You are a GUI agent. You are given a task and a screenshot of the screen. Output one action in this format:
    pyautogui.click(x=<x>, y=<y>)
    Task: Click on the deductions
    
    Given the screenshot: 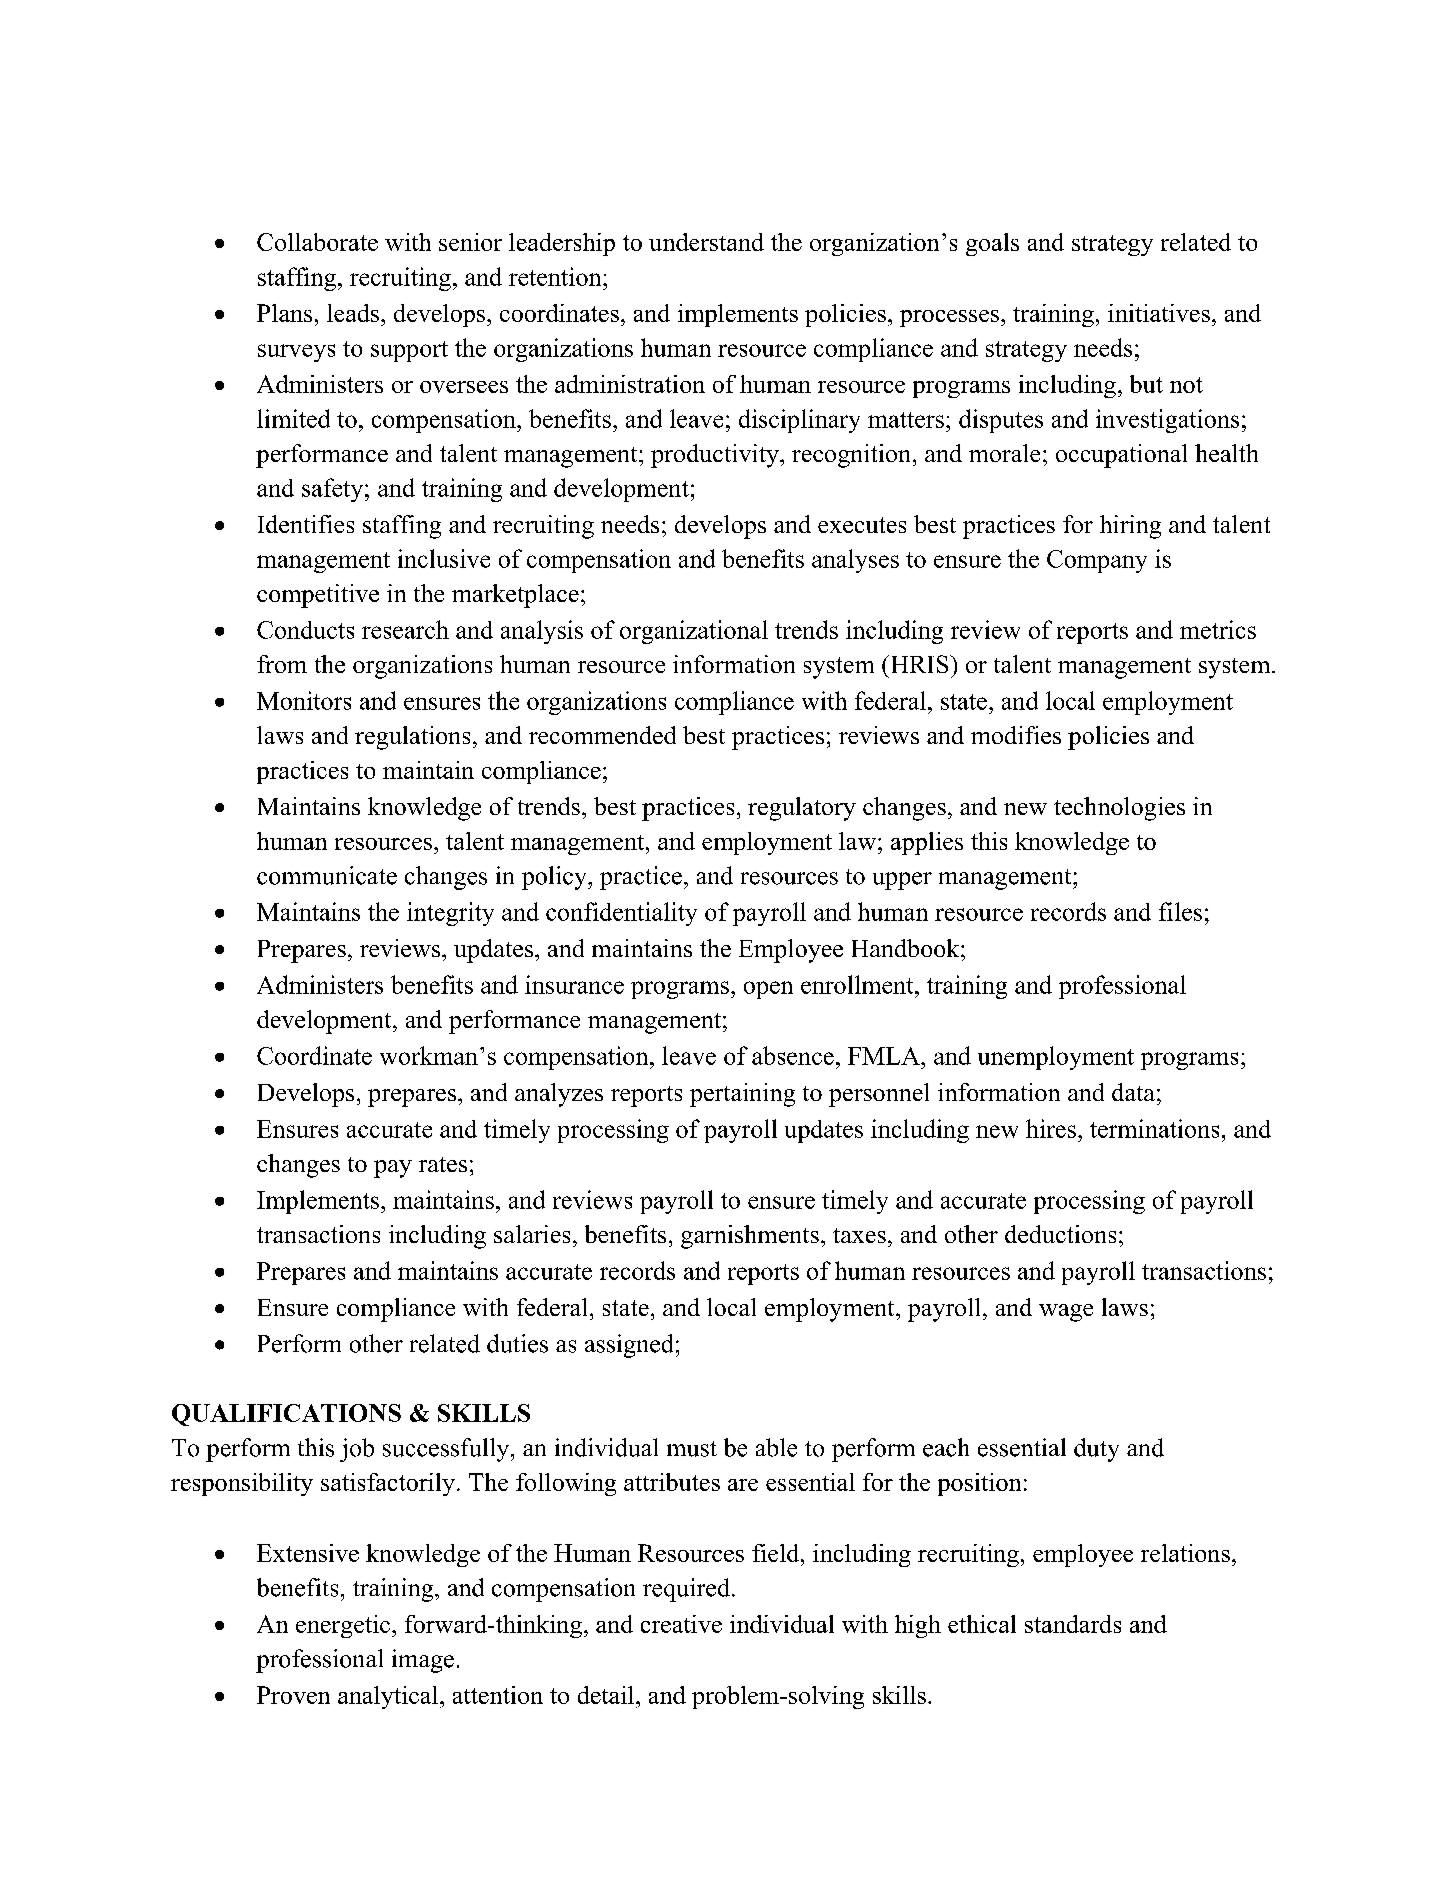 What is the action you would take?
    pyautogui.click(x=1060, y=1234)
